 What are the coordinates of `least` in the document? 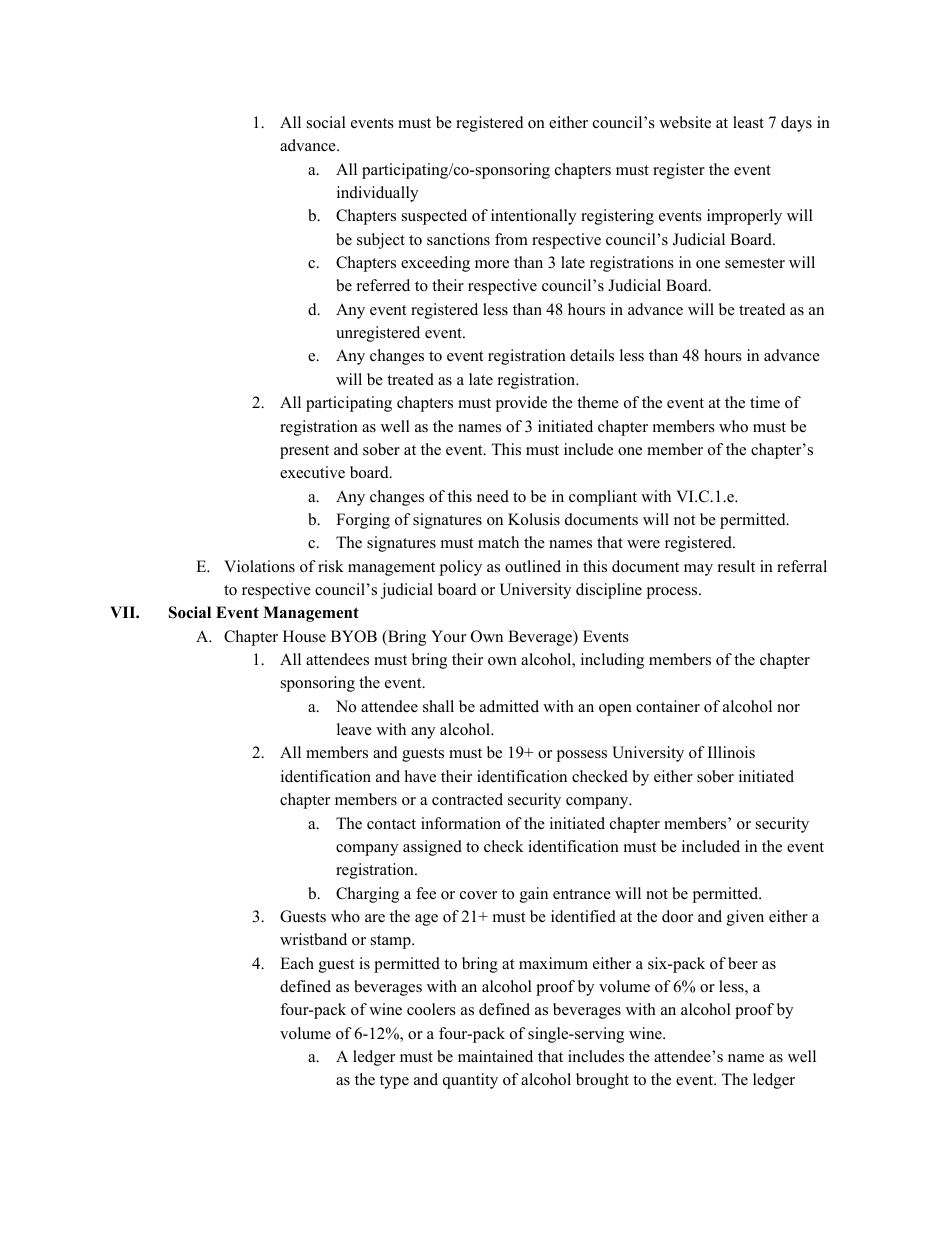 It's located at (748, 122).
